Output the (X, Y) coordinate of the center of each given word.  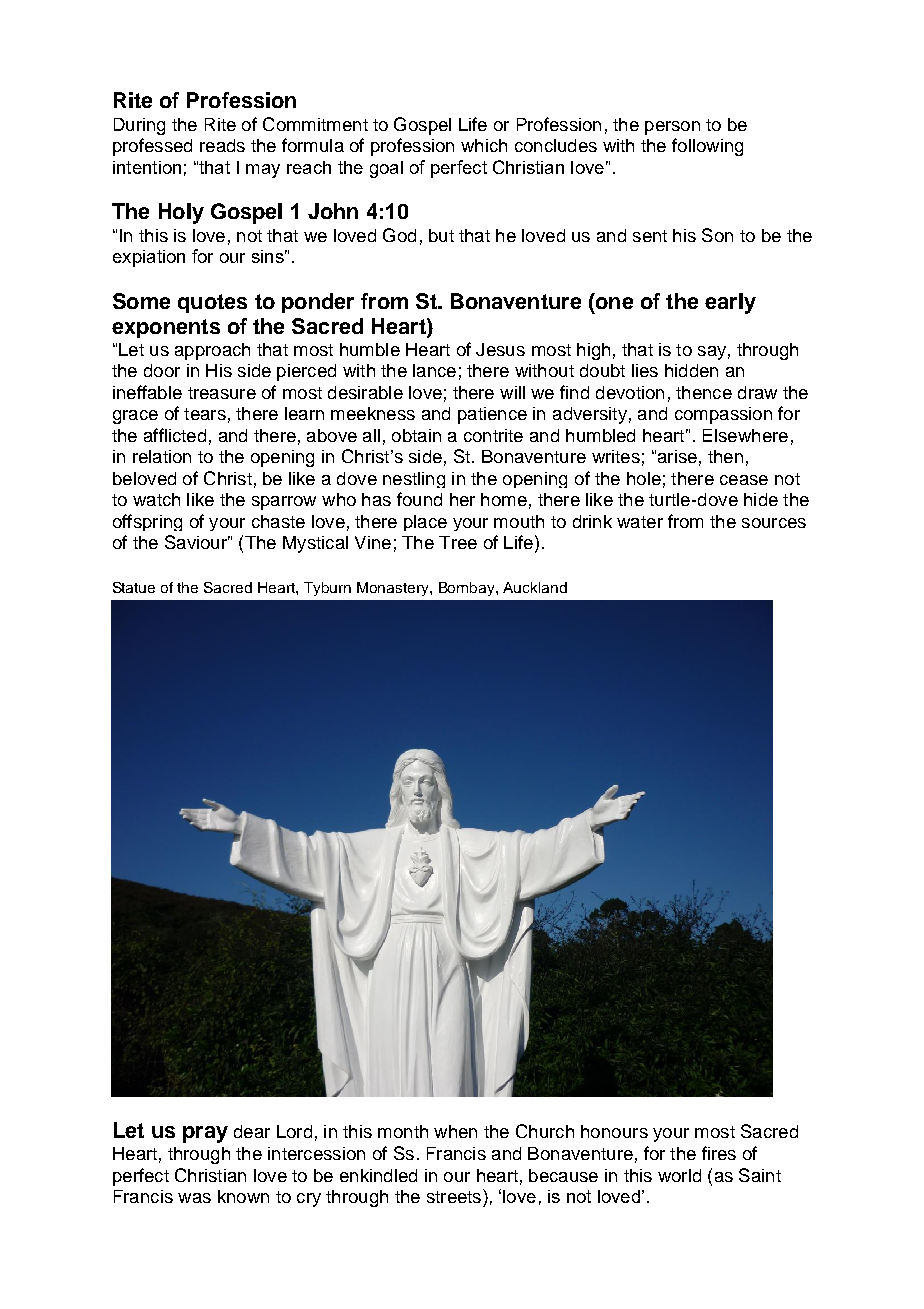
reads (222, 145)
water (640, 522)
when (455, 1131)
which (484, 145)
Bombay (468, 589)
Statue (134, 587)
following (707, 147)
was (194, 1198)
